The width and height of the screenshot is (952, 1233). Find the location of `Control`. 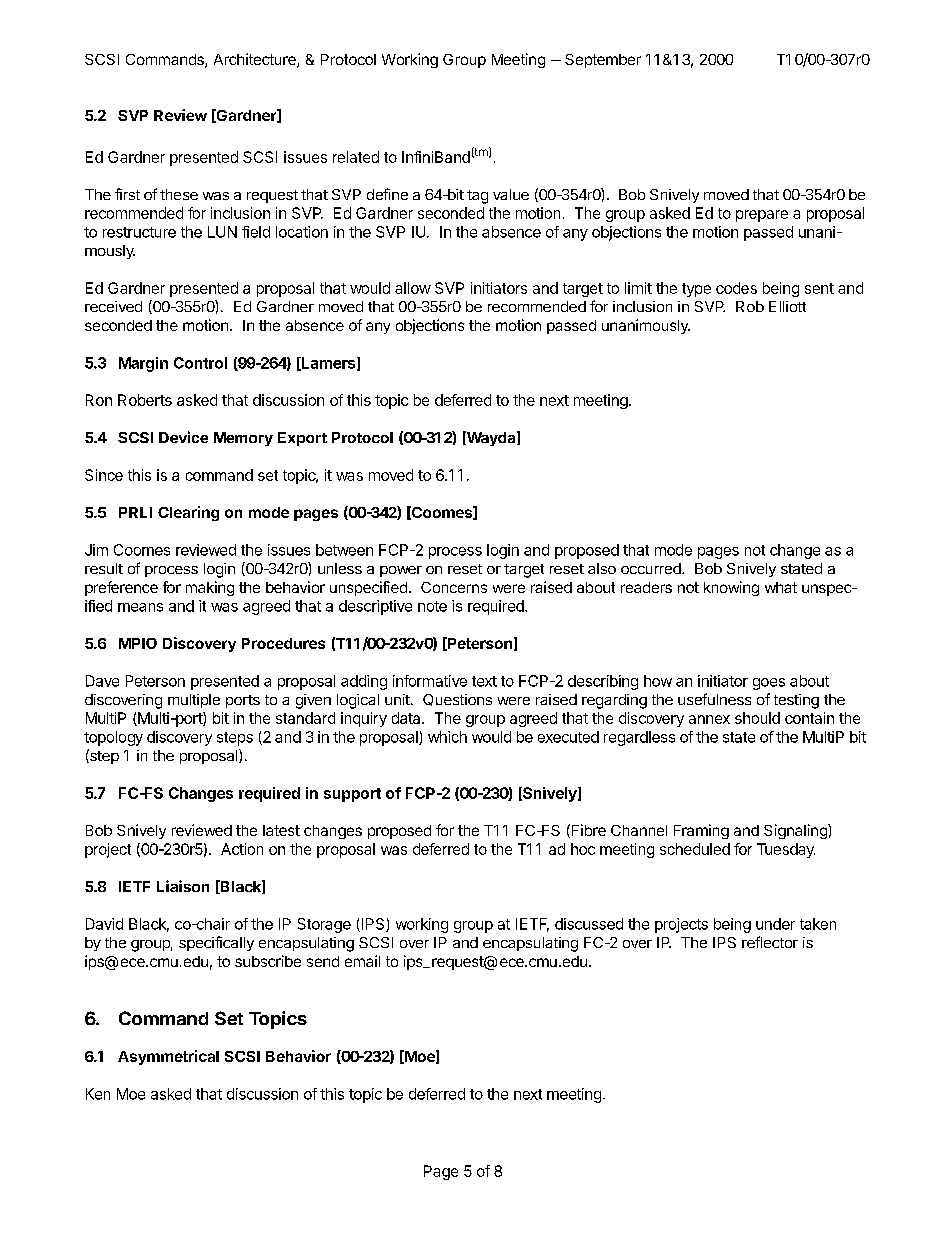

Control is located at coordinates (200, 363).
